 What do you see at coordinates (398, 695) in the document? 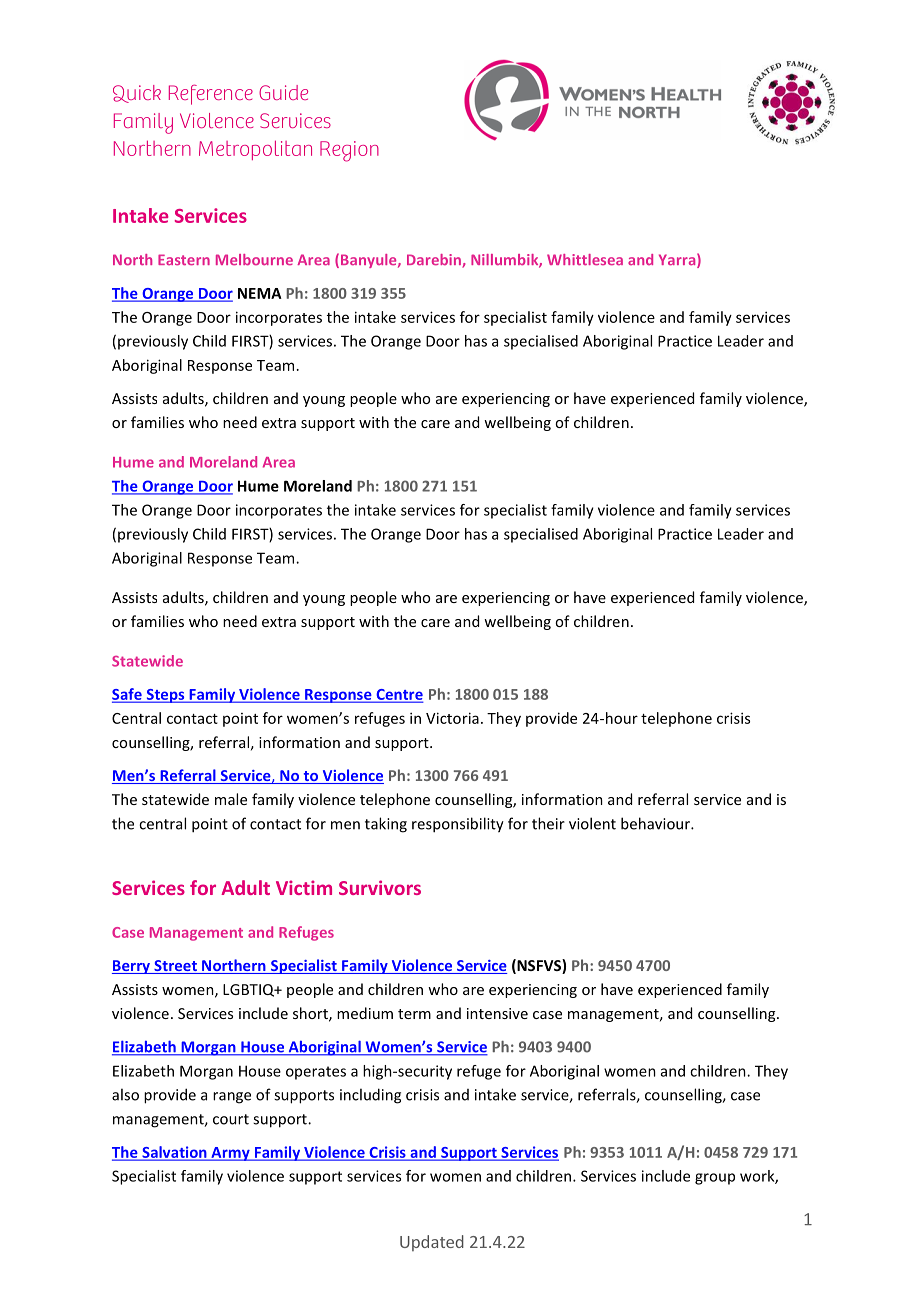
I see `Centre` at bounding box center [398, 695].
